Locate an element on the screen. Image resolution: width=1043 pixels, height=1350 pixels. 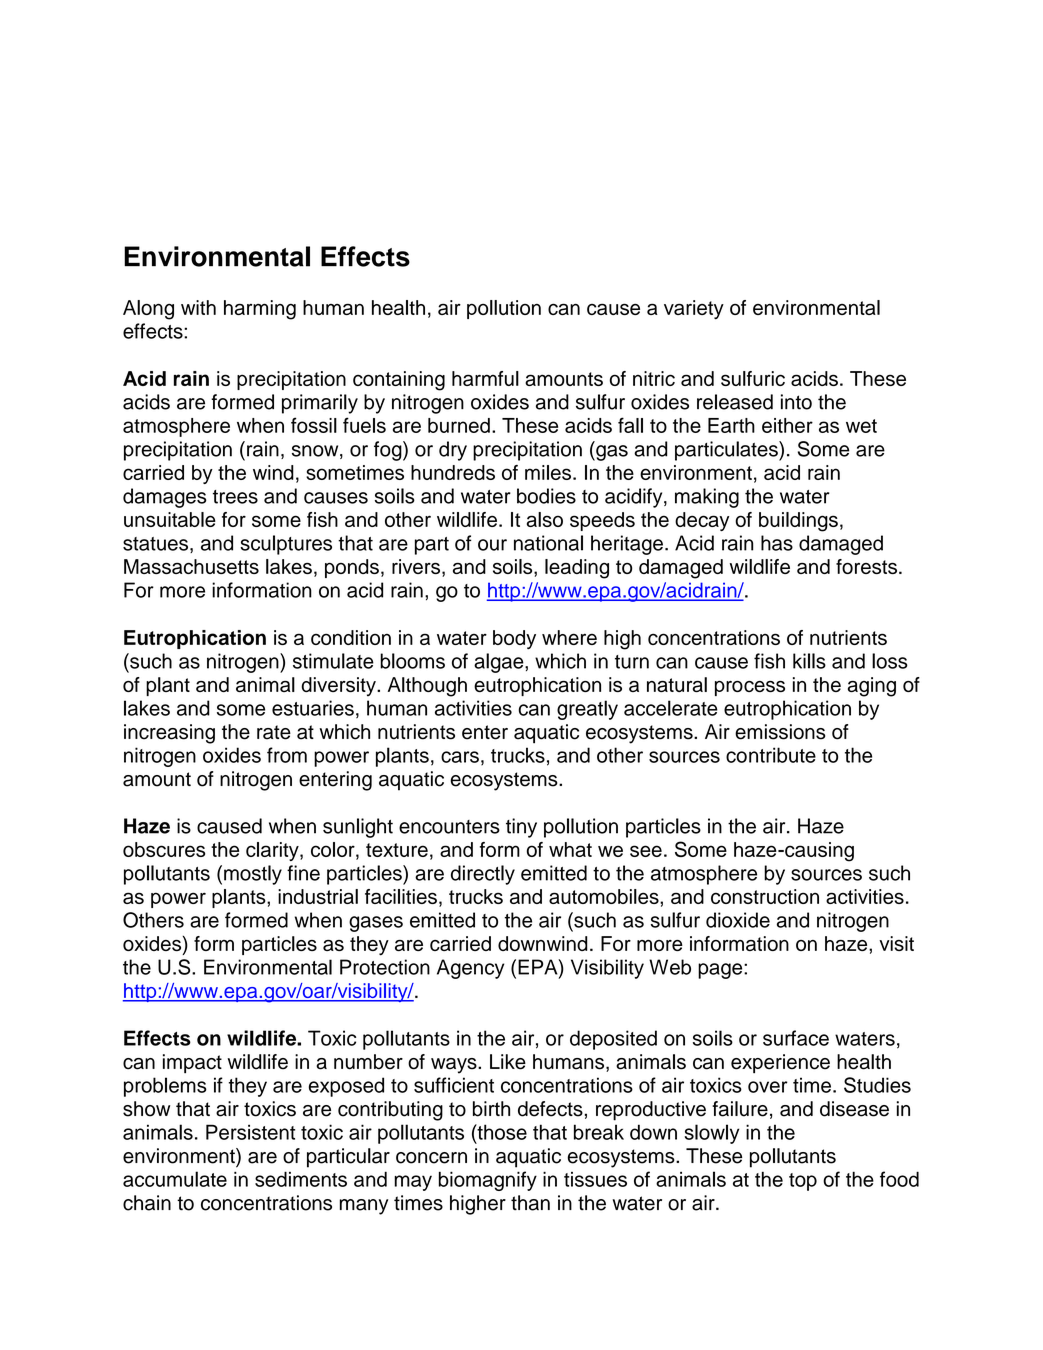
into is located at coordinates (796, 402).
